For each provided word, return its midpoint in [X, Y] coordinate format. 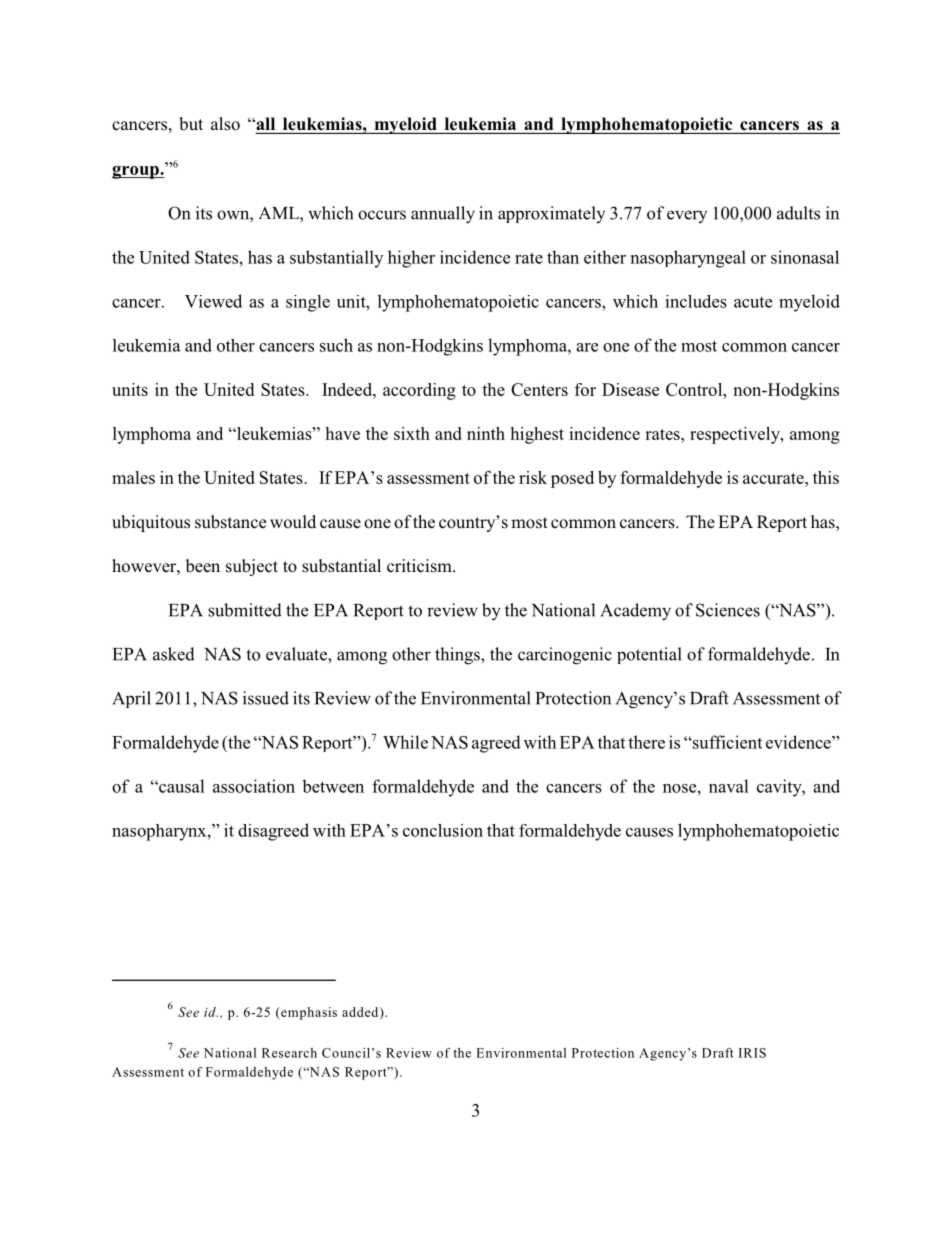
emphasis [308, 1013]
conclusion [443, 830]
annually [443, 215]
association [254, 786]
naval [729, 786]
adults [798, 213]
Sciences [728, 610]
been [203, 566]
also [225, 124]
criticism [420, 566]
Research [289, 1053]
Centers [539, 389]
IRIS [752, 1053]
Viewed [213, 301]
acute [753, 302]
